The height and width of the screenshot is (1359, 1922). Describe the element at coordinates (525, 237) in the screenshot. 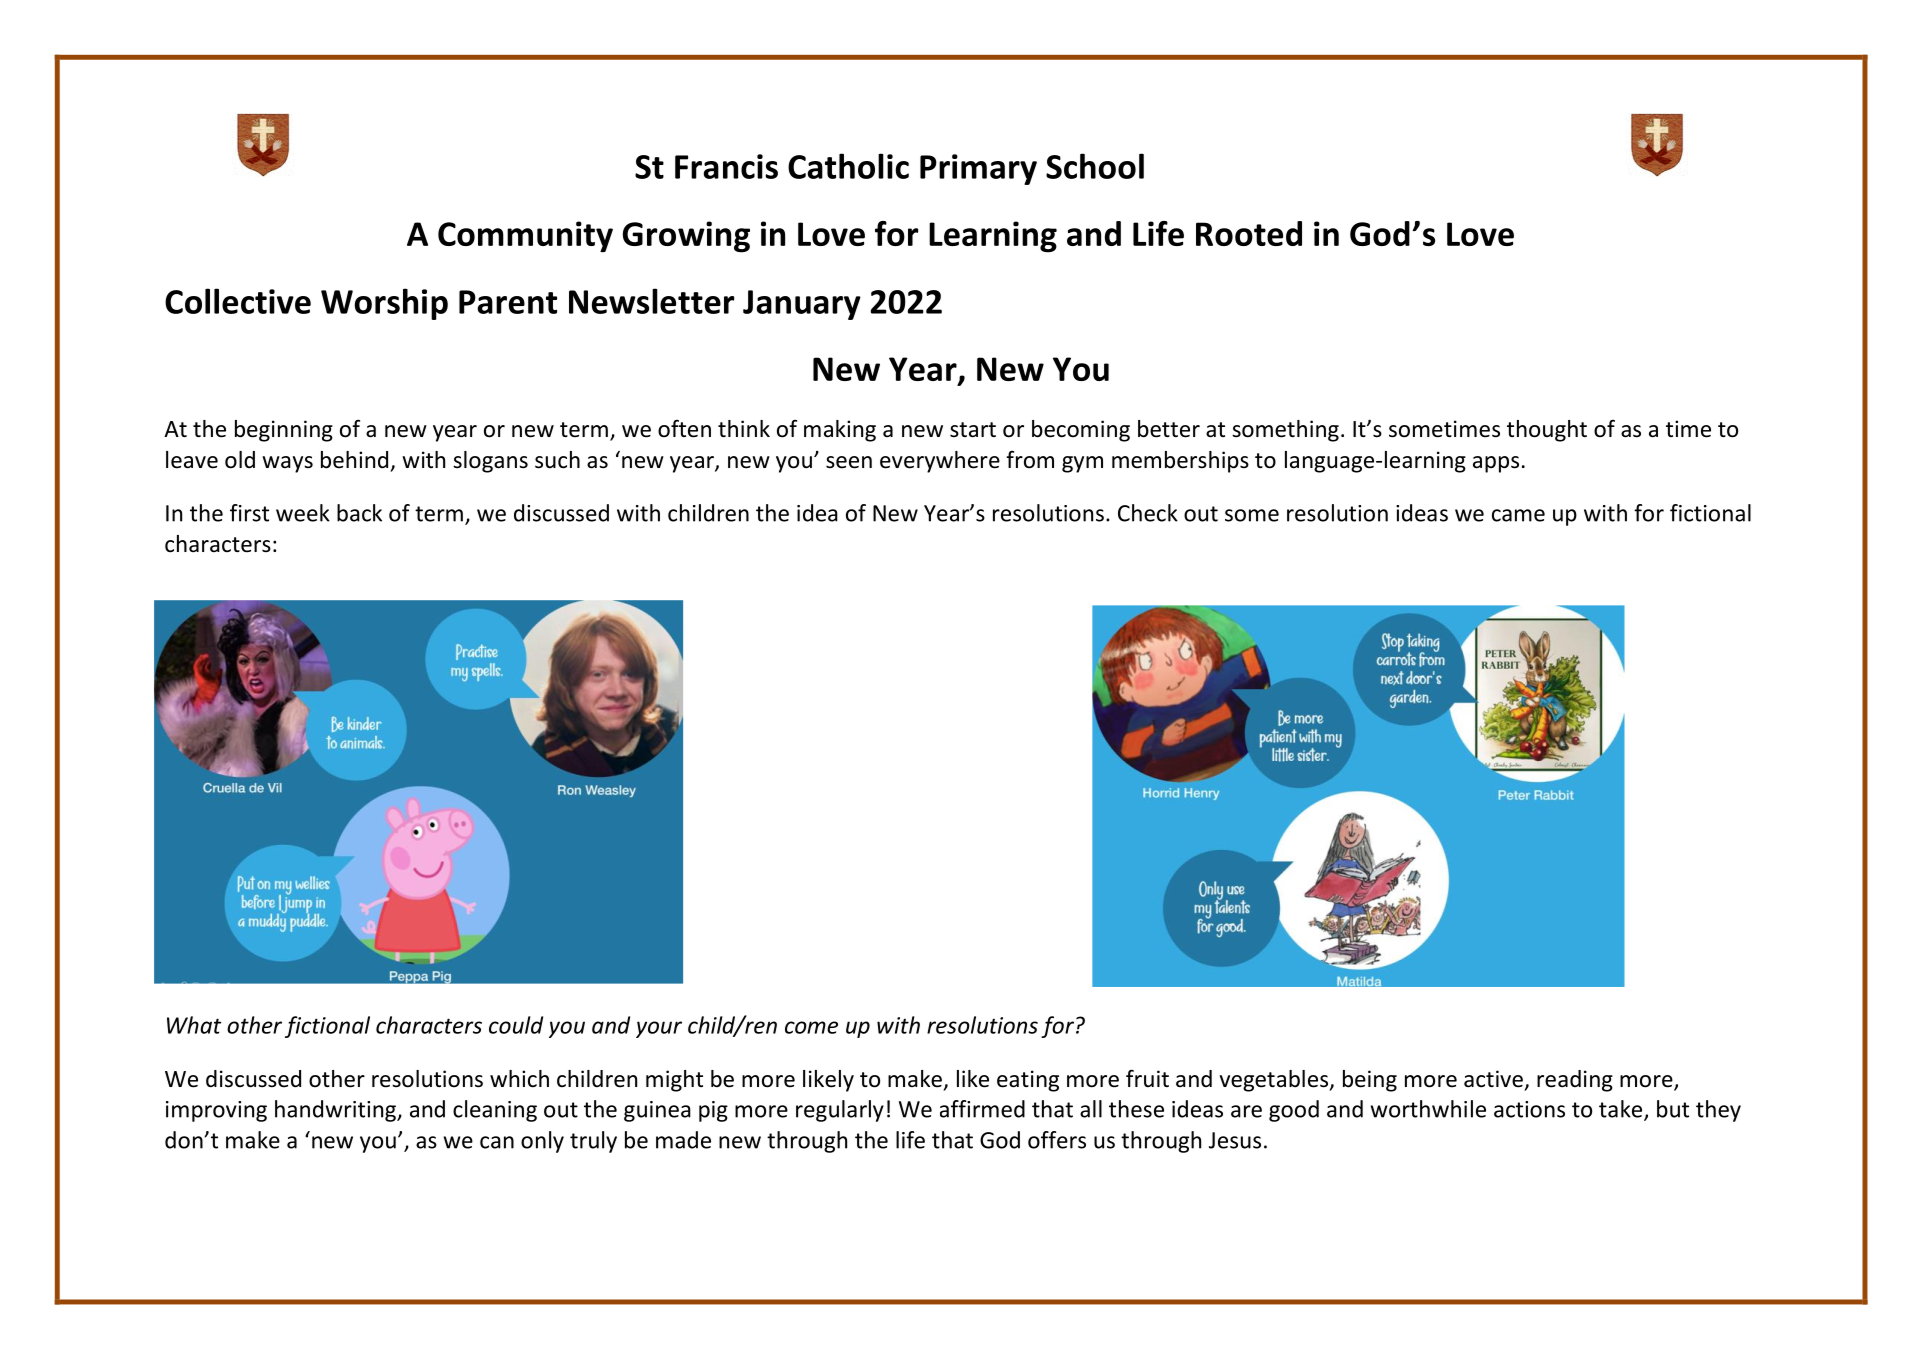

I see `Community` at that location.
